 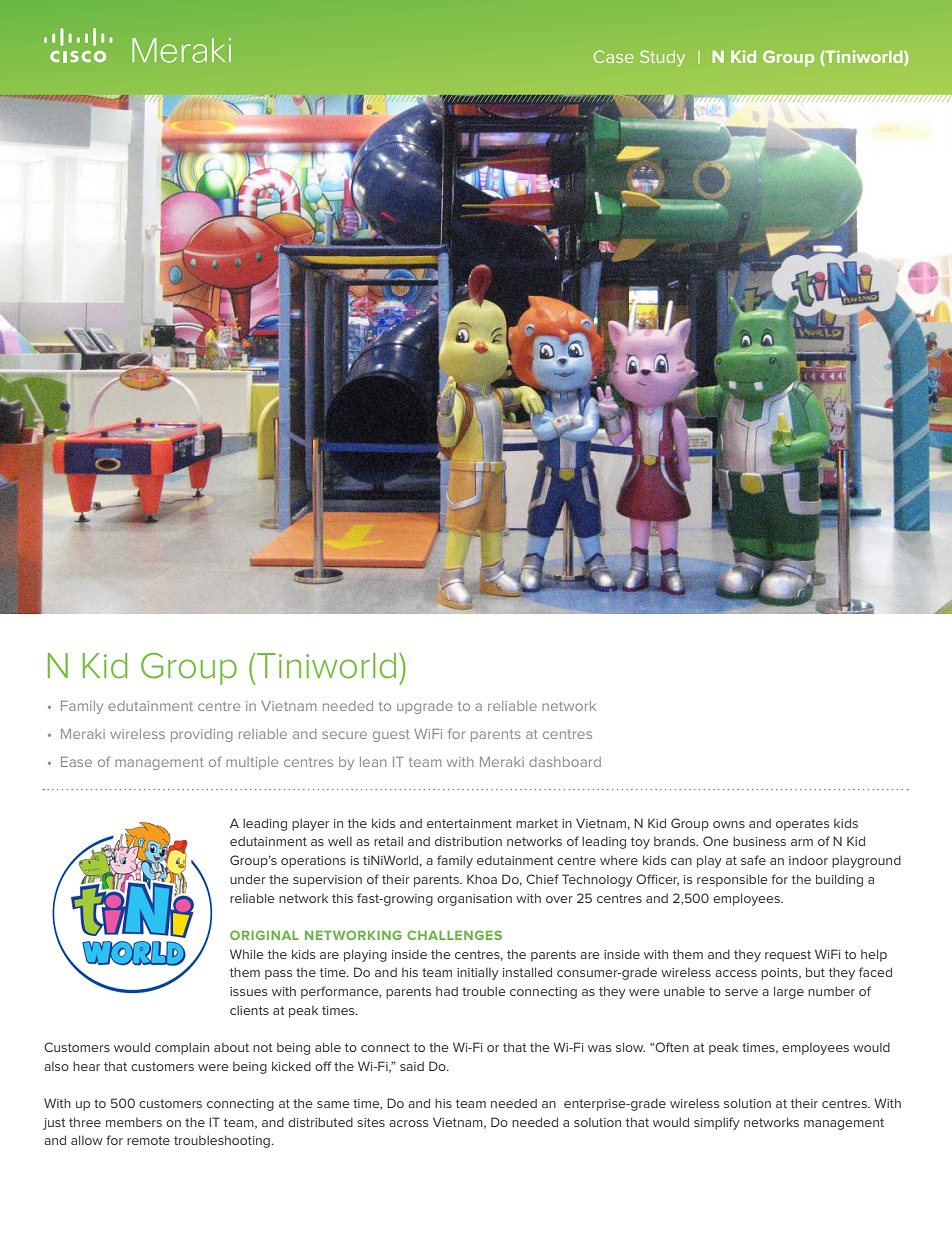 I want to click on providing, so click(x=202, y=735).
